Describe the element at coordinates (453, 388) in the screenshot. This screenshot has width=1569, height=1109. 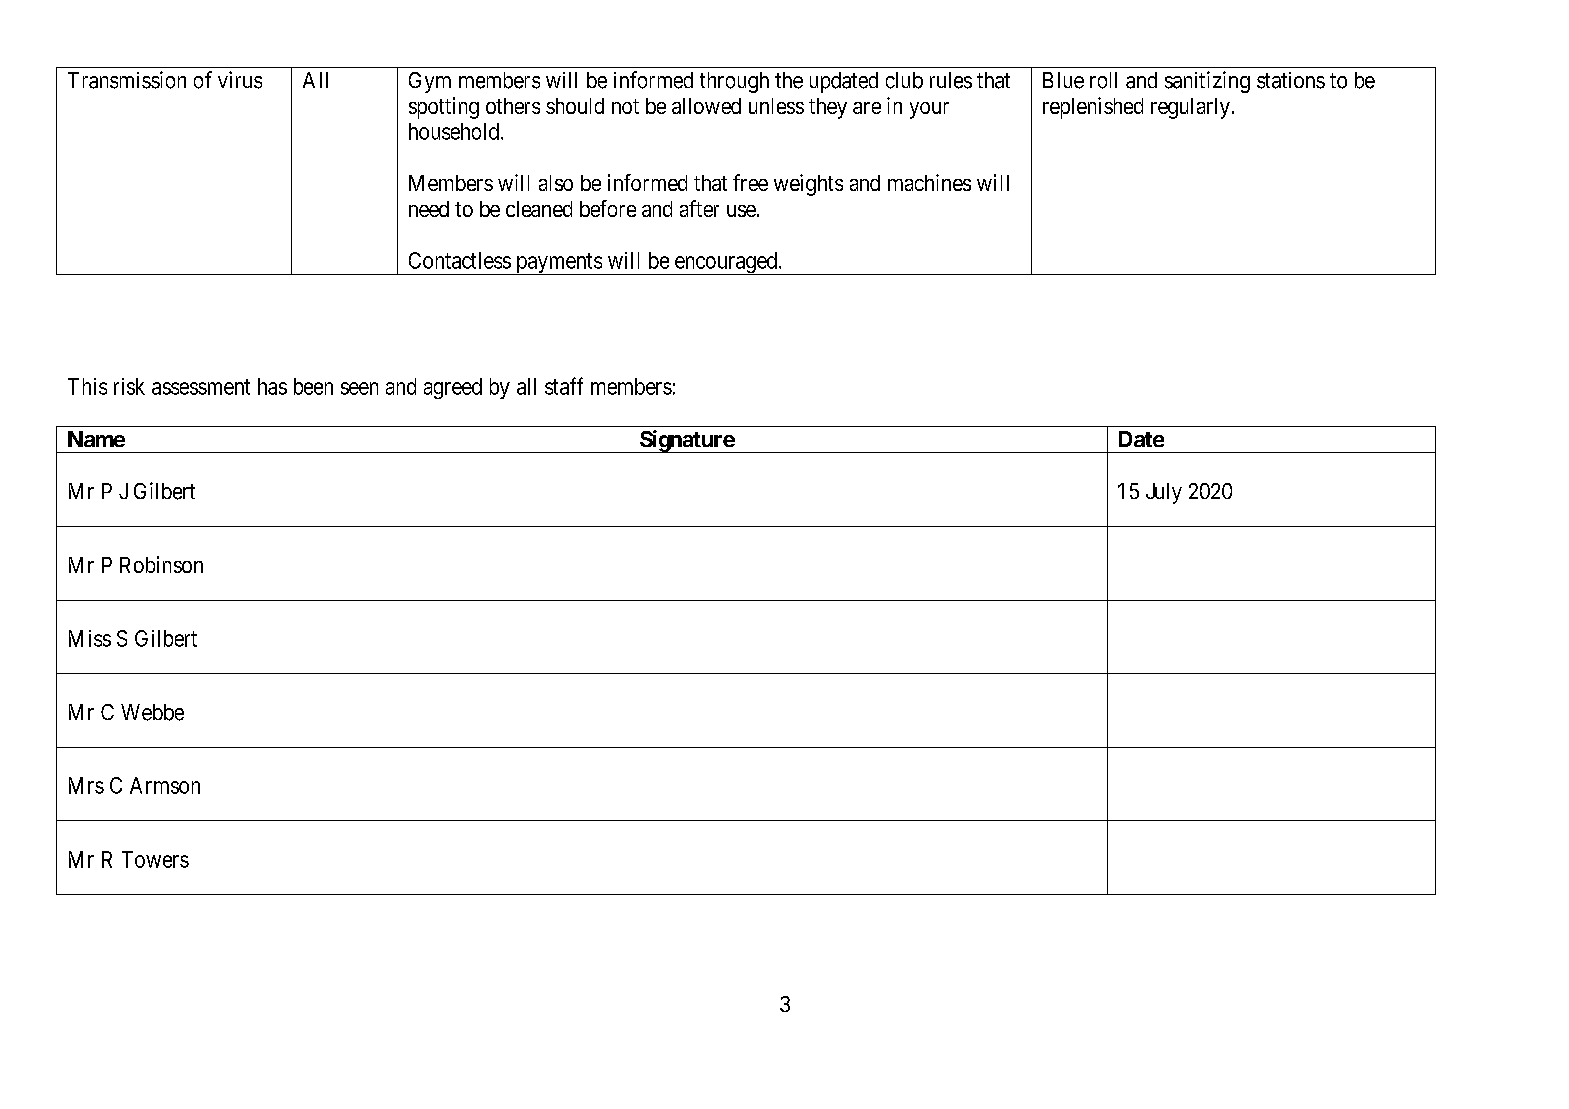
I see `agreed` at that location.
